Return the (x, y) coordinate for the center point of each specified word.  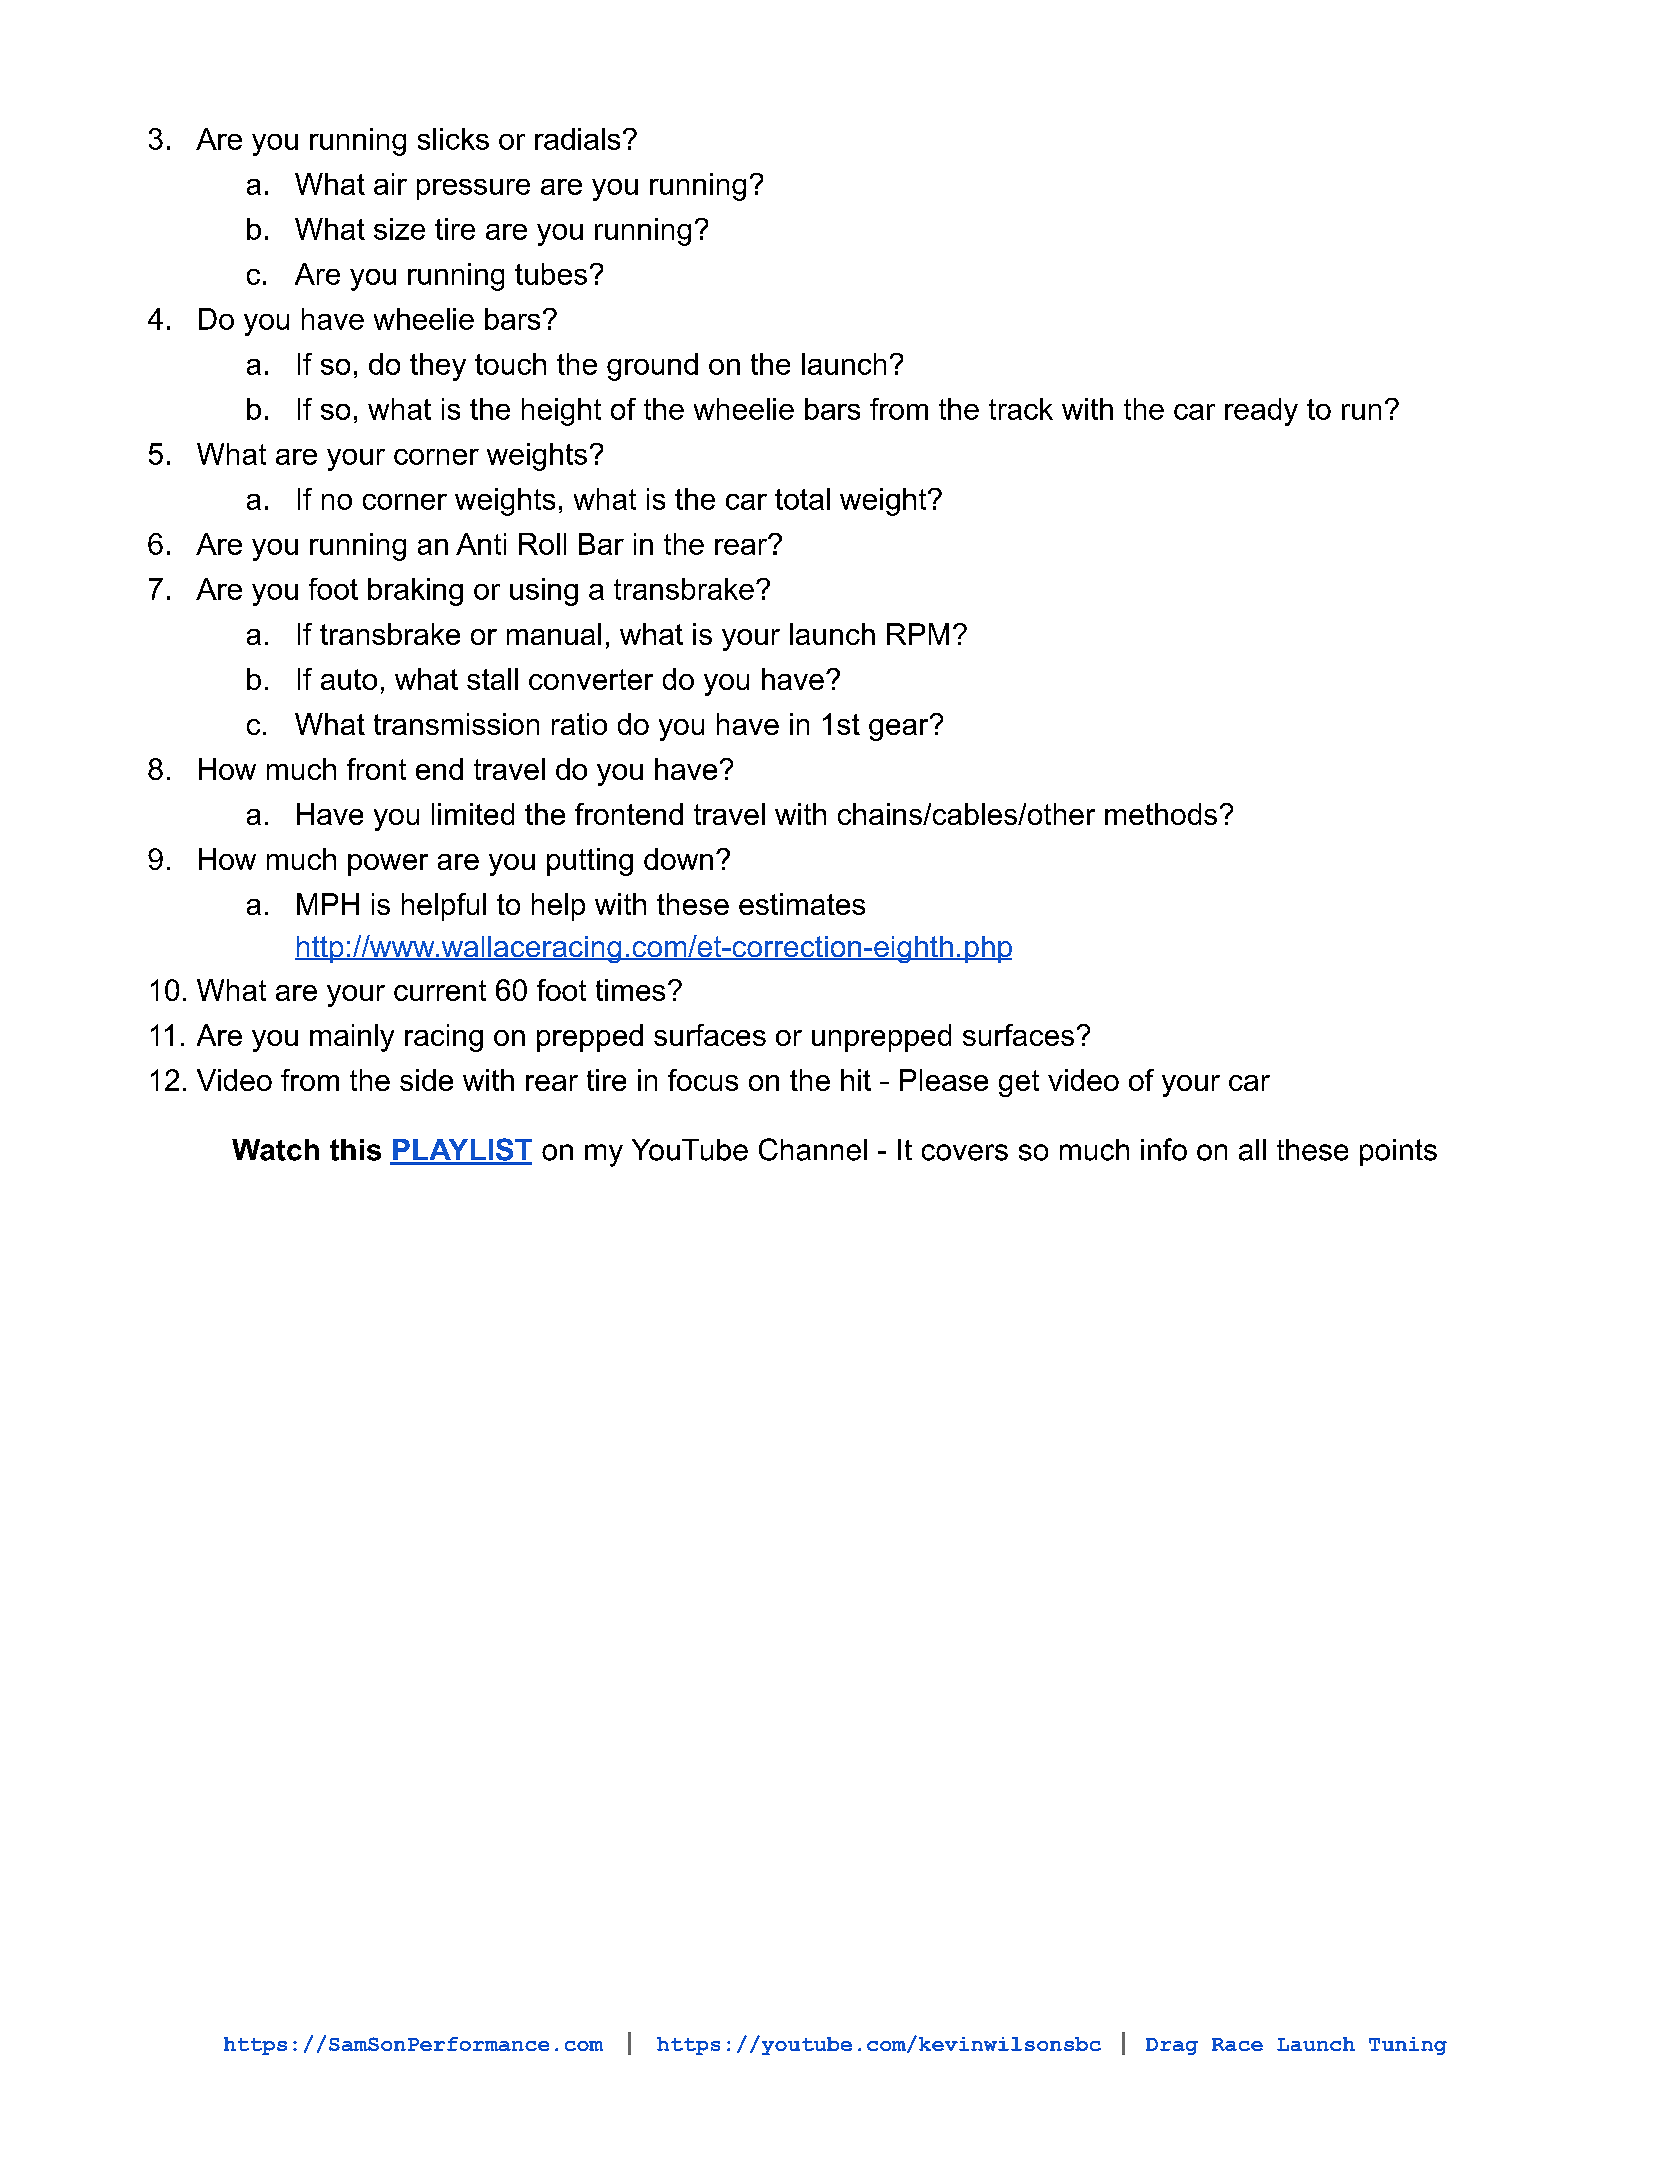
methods (1161, 814)
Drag (1172, 2046)
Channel (813, 1149)
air (390, 184)
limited (473, 814)
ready (1261, 412)
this (355, 1150)
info (1164, 1149)
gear (900, 728)
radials (577, 139)
